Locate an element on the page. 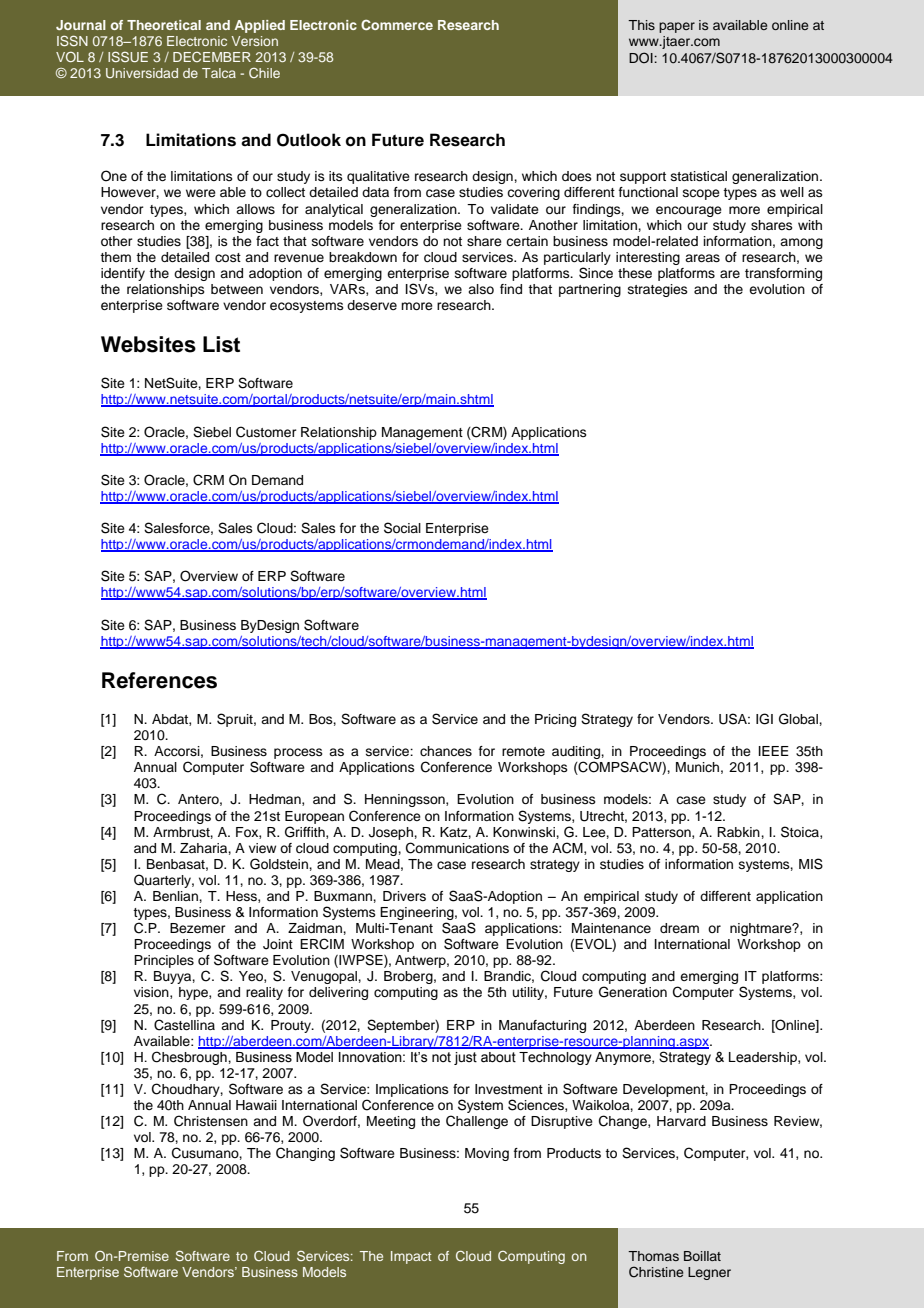  Commerce is located at coordinates (397, 25).
